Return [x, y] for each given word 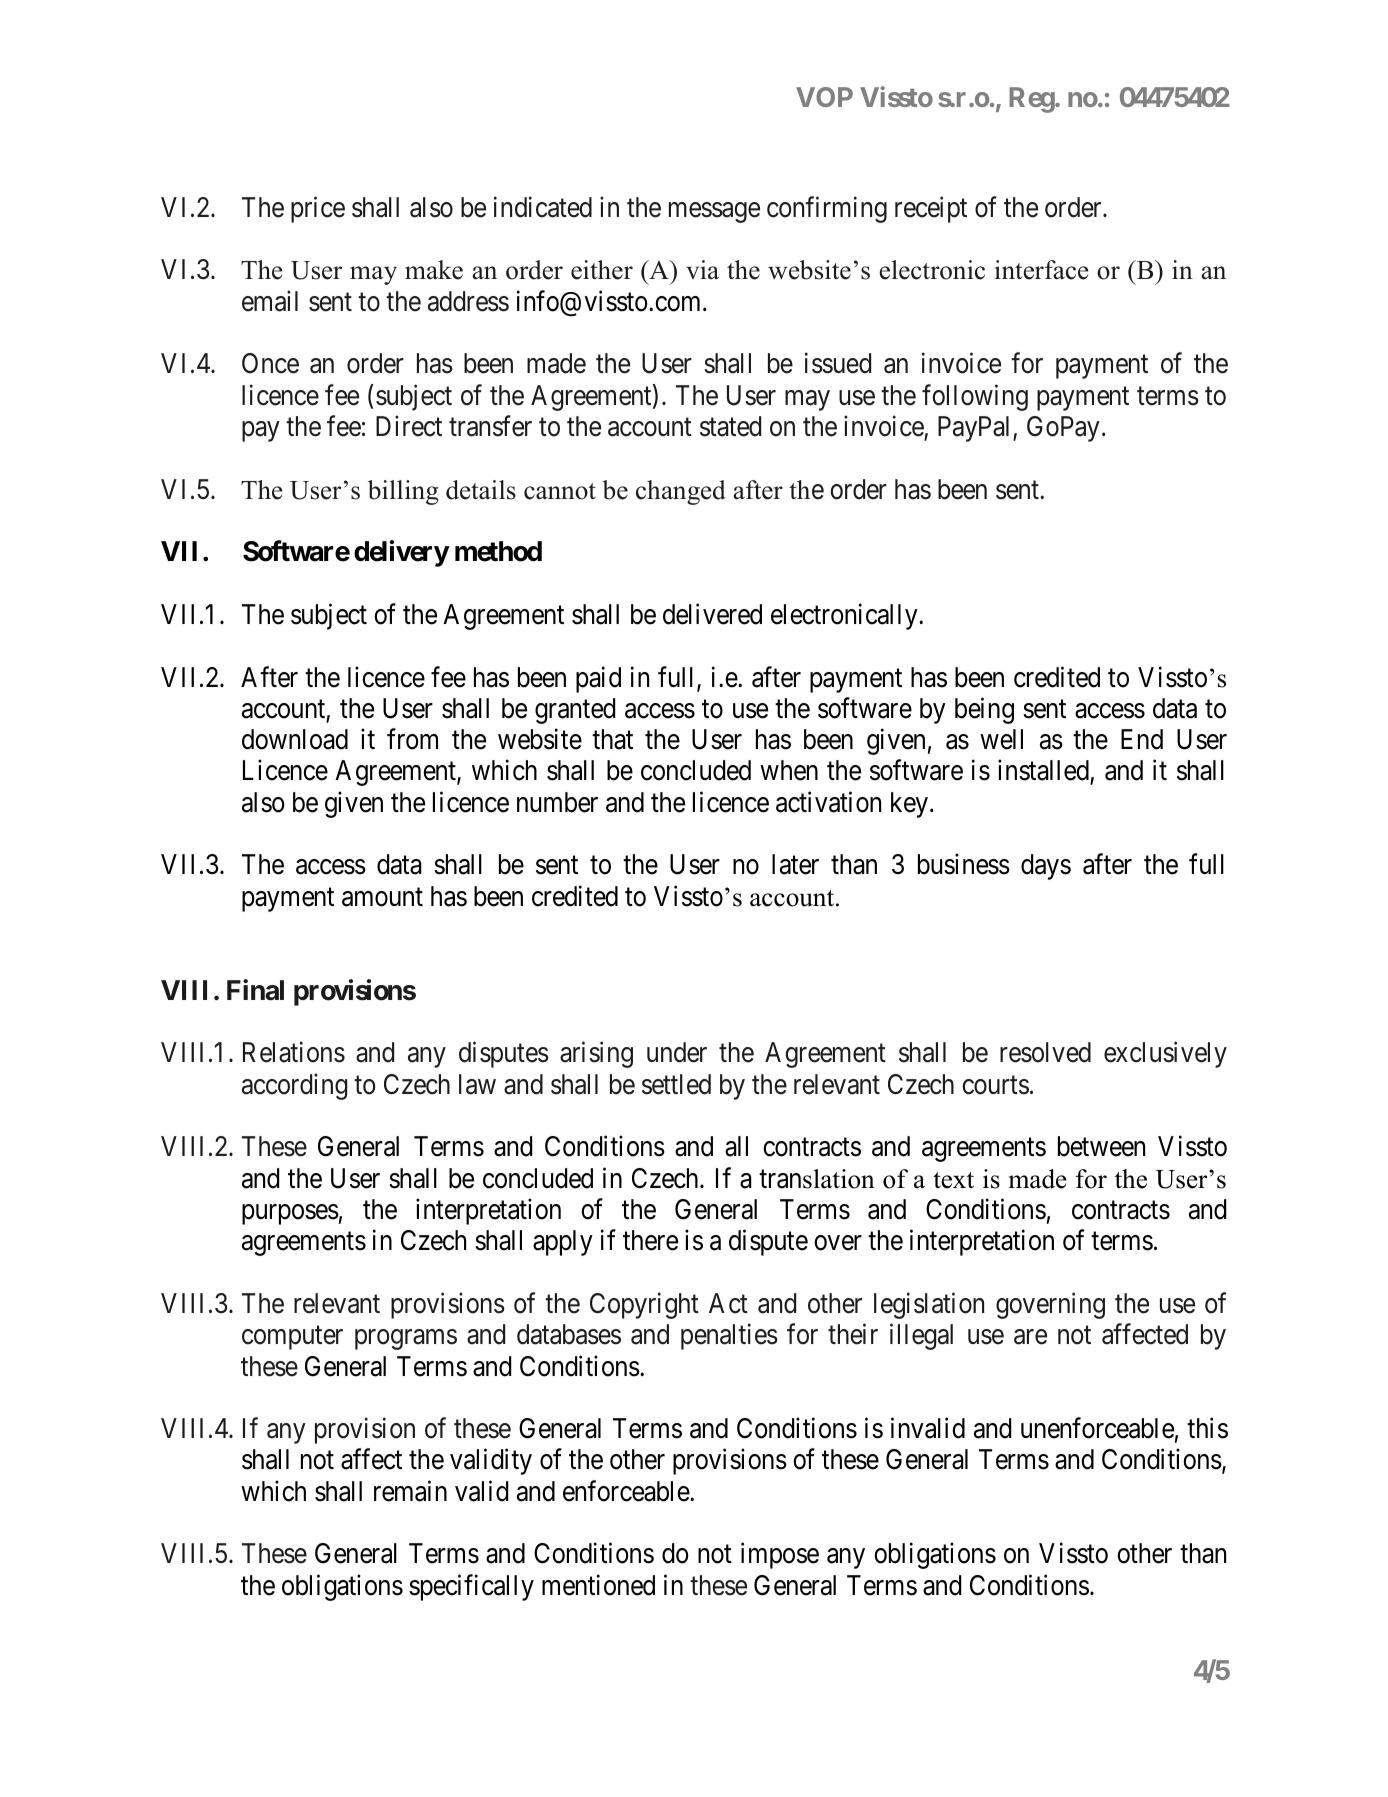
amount [382, 897]
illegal [921, 1337]
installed [1044, 772]
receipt [931, 209]
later [795, 864]
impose [780, 1556]
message [714, 212]
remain [410, 1491]
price [318, 209]
